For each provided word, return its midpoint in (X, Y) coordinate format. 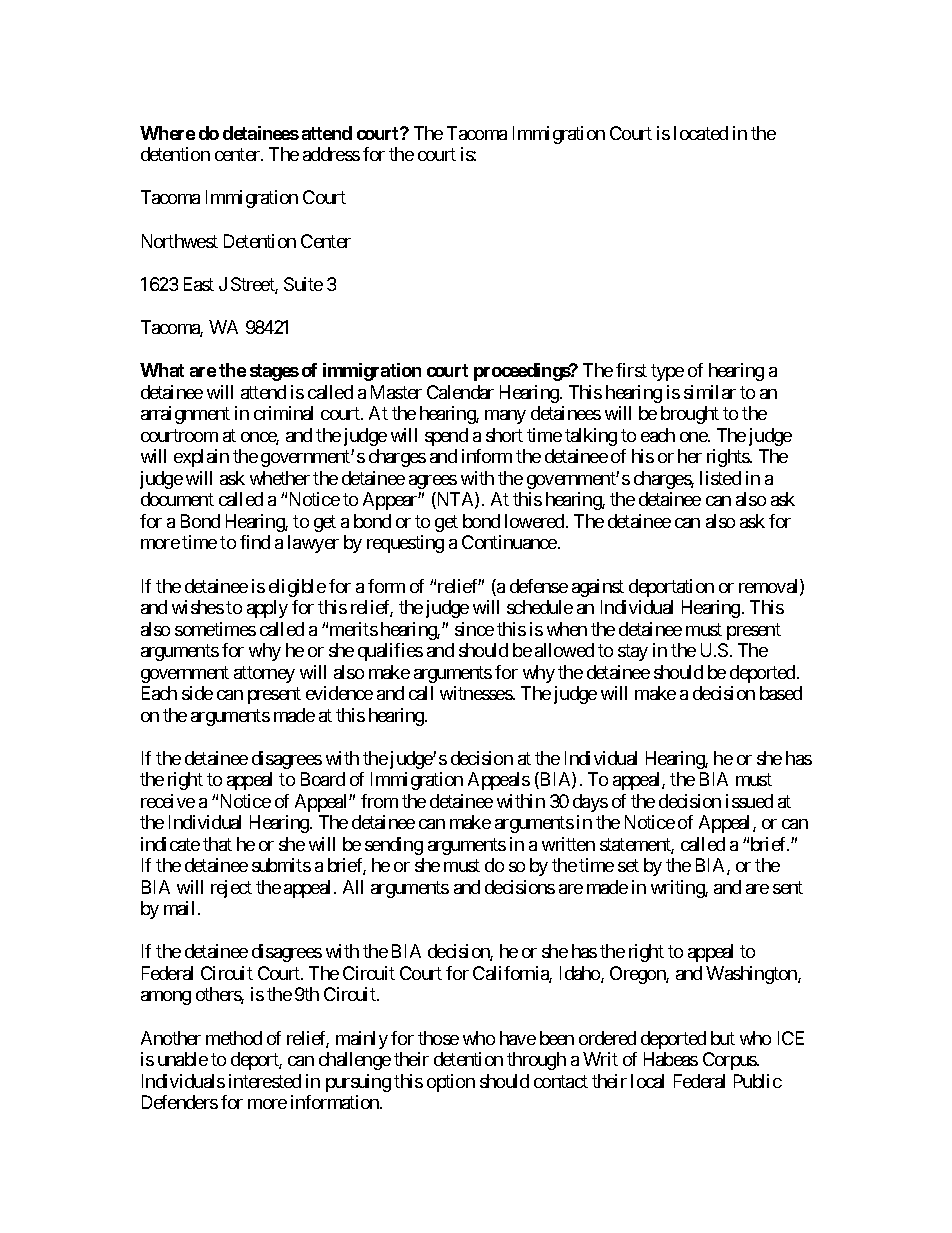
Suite (303, 284)
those (438, 1038)
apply (267, 609)
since (474, 629)
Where (167, 133)
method (234, 1038)
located (701, 133)
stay (633, 652)
